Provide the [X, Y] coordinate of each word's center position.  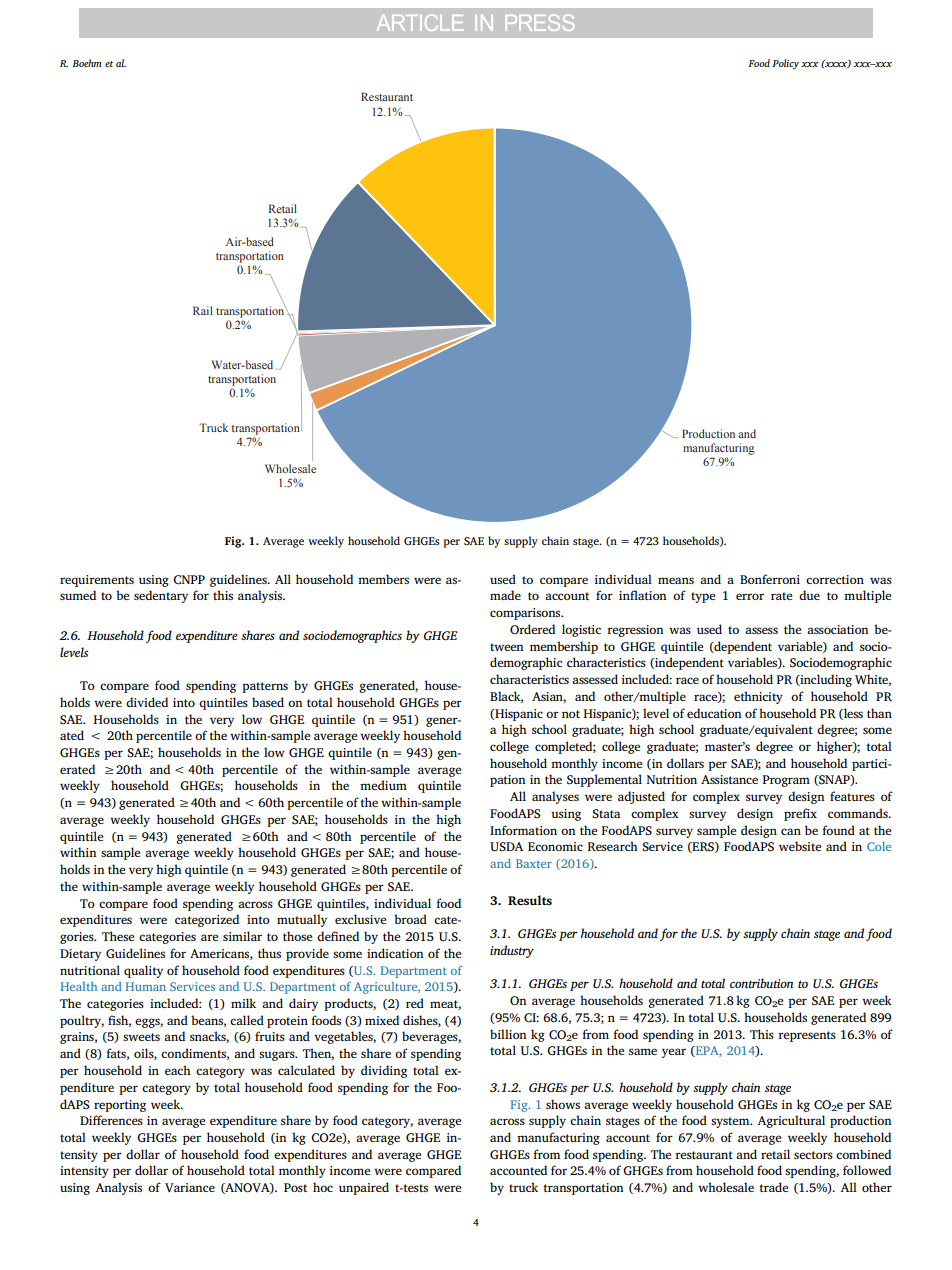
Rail [203, 310]
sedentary [161, 596]
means [676, 580]
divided [147, 702]
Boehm [87, 63]
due [809, 595]
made [505, 595]
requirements [97, 581]
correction [835, 579]
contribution [762, 983]
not [571, 714]
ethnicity [758, 697]
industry [512, 951]
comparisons [526, 614]
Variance [190, 1187]
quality [143, 971]
